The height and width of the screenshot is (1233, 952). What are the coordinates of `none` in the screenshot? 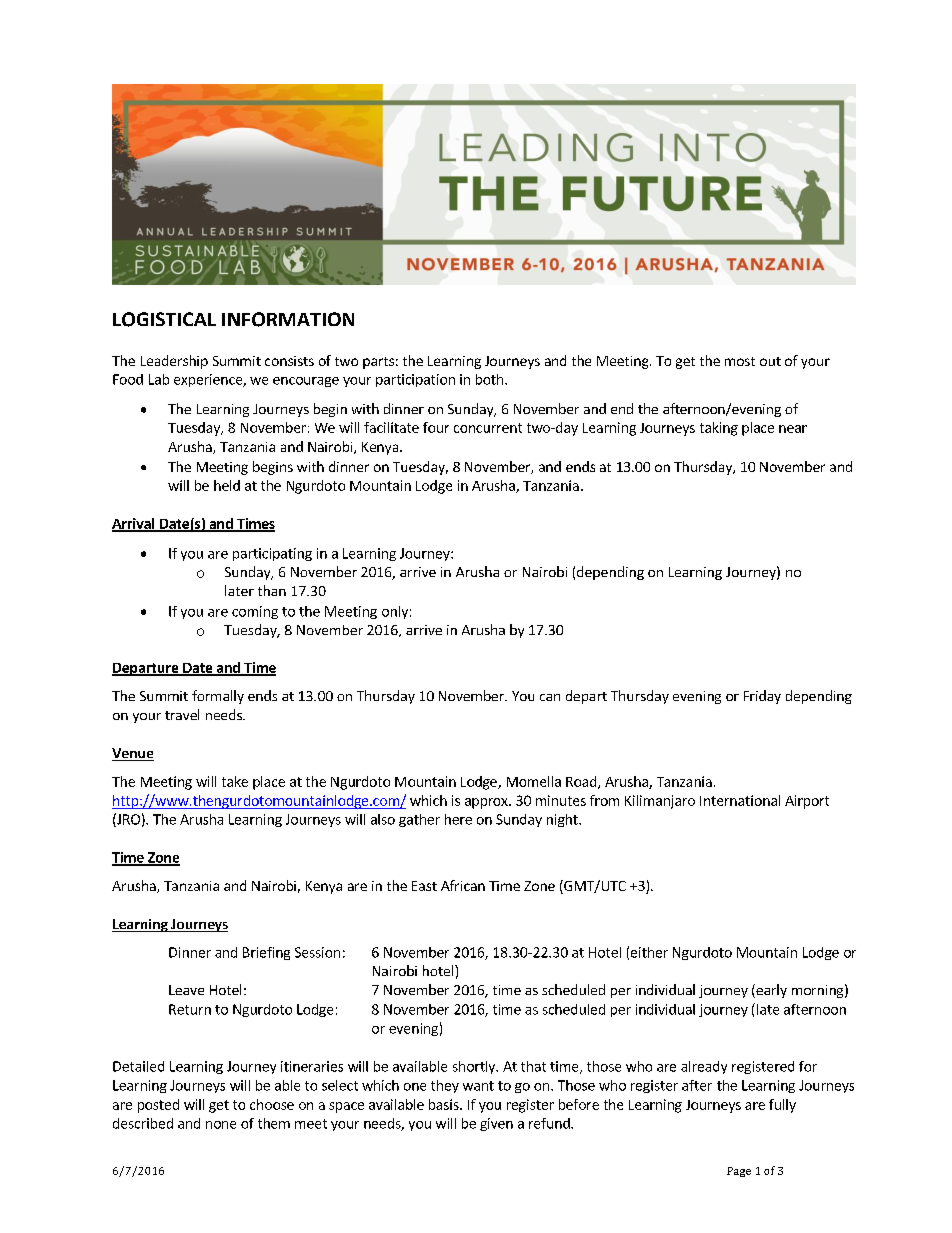 It's located at (221, 1125).
